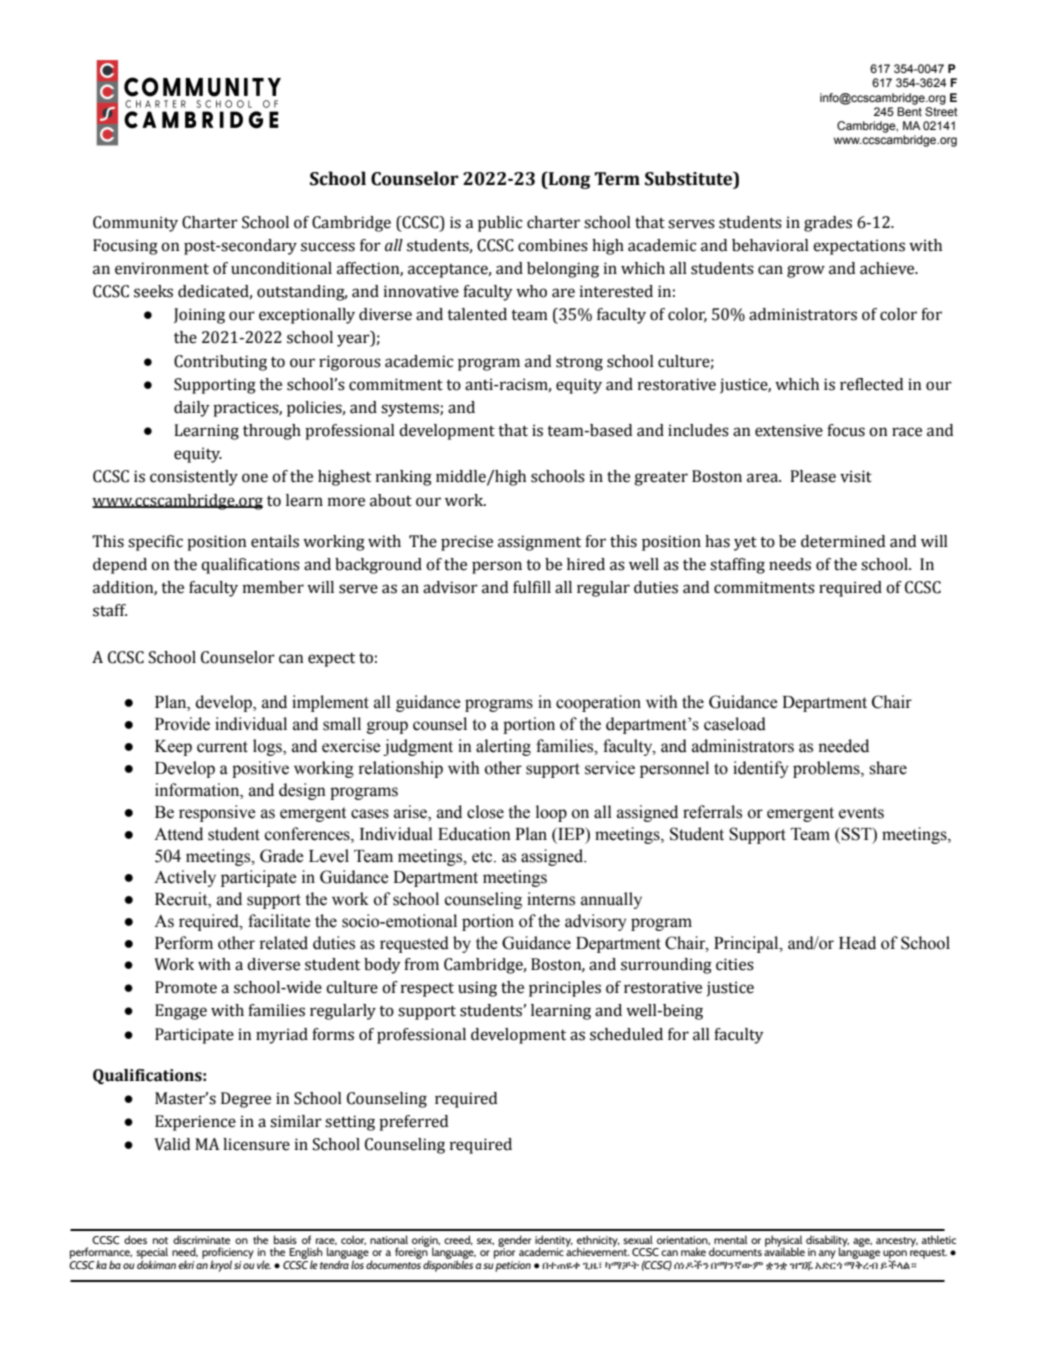 The image size is (1050, 1359). I want to click on consistently, so click(194, 478).
